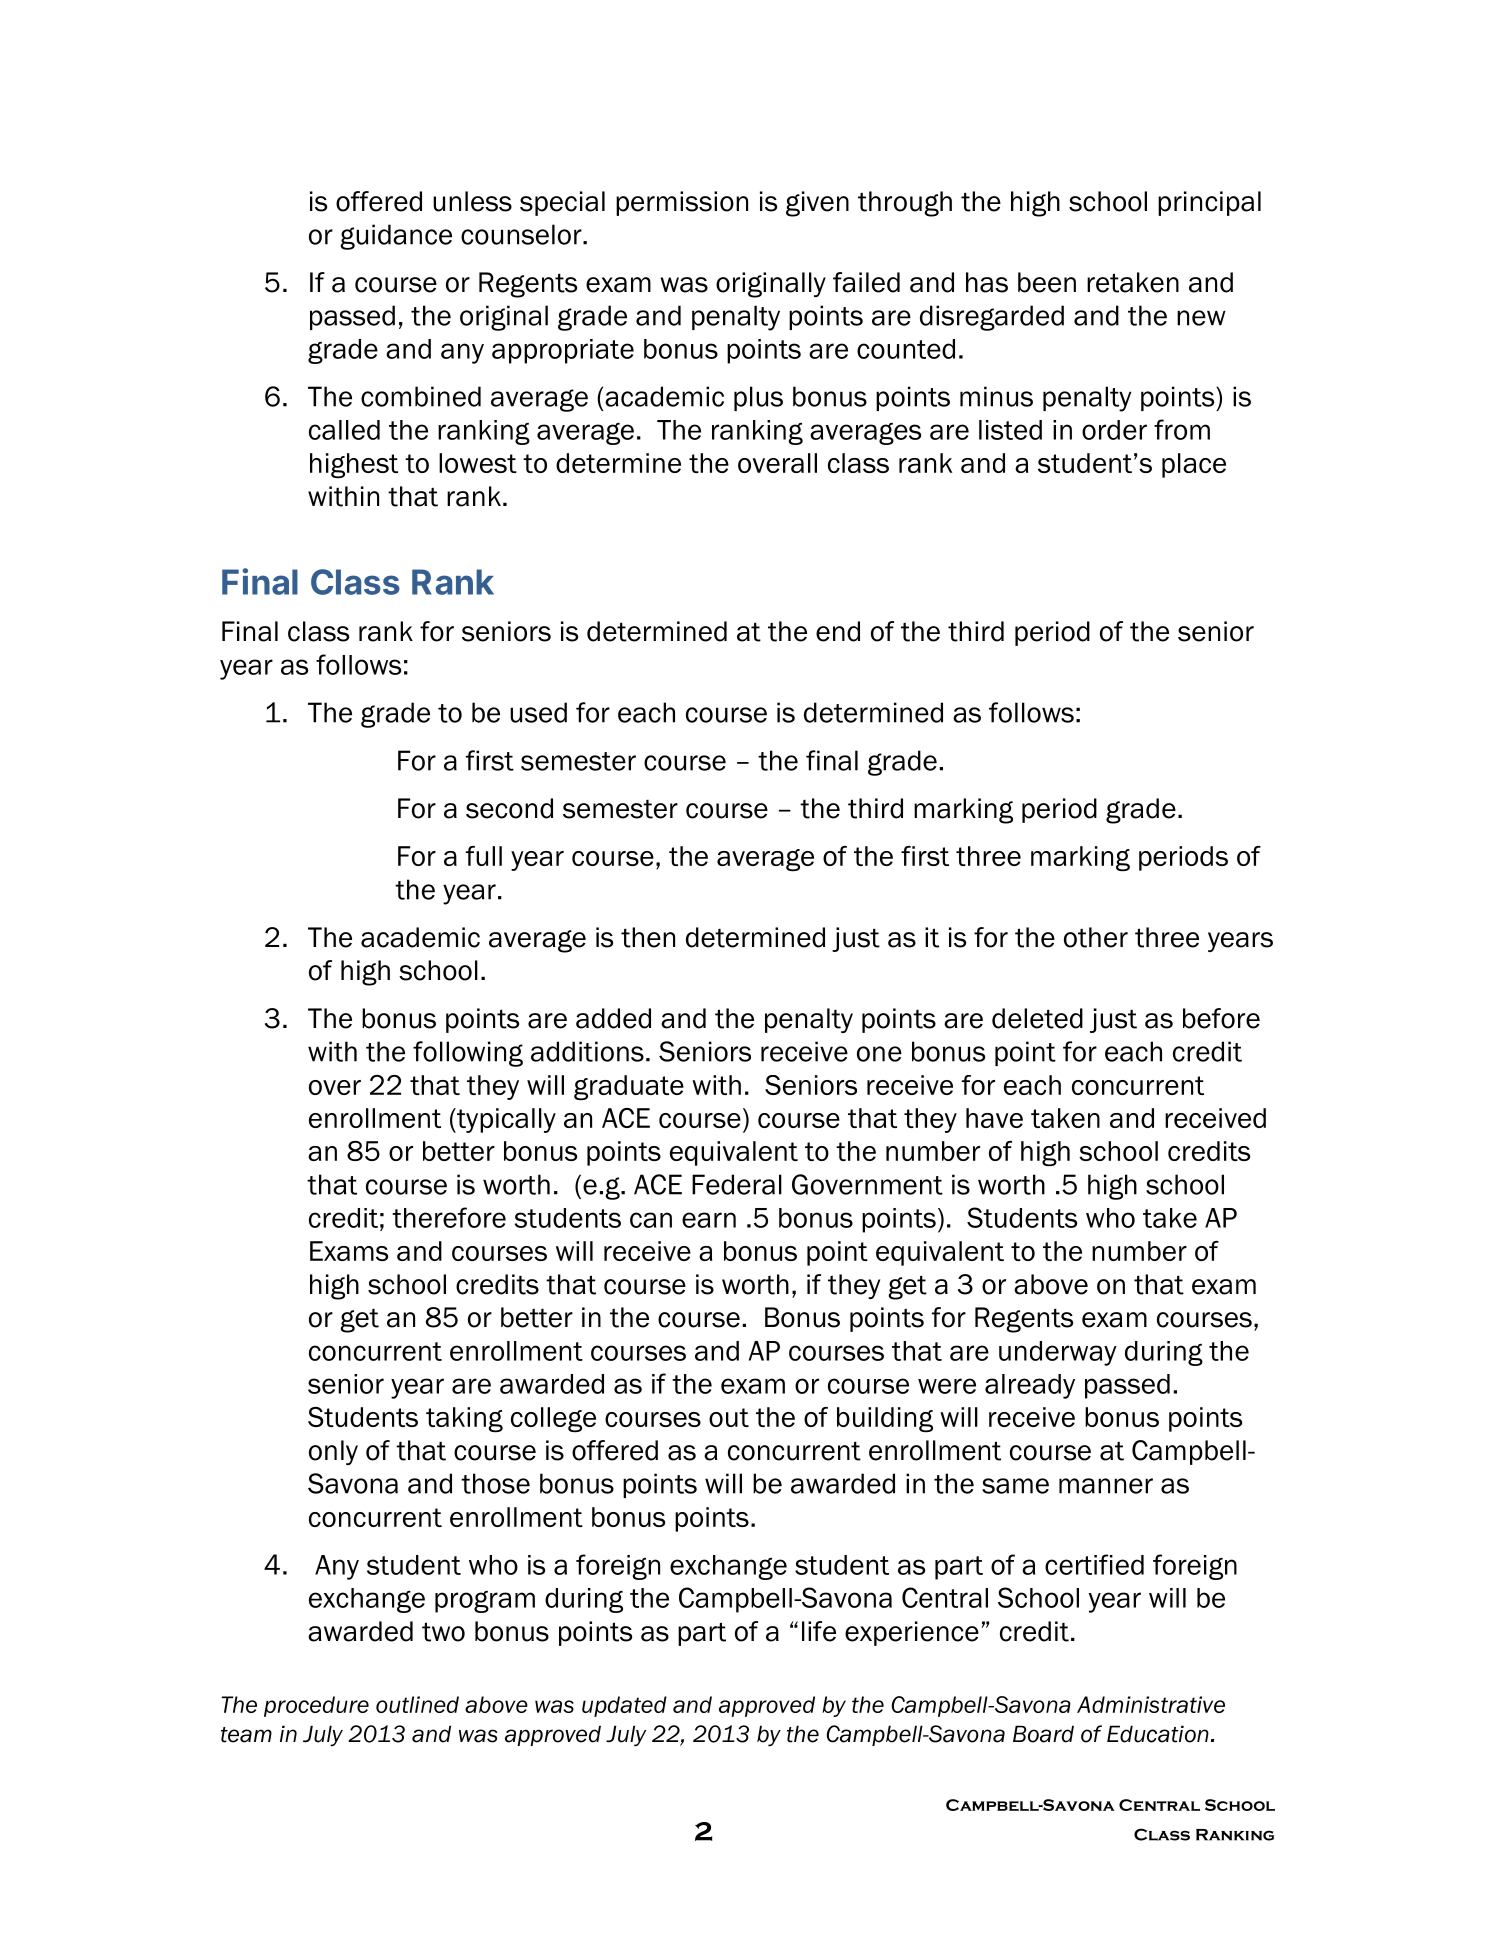  I want to click on been, so click(1047, 282).
